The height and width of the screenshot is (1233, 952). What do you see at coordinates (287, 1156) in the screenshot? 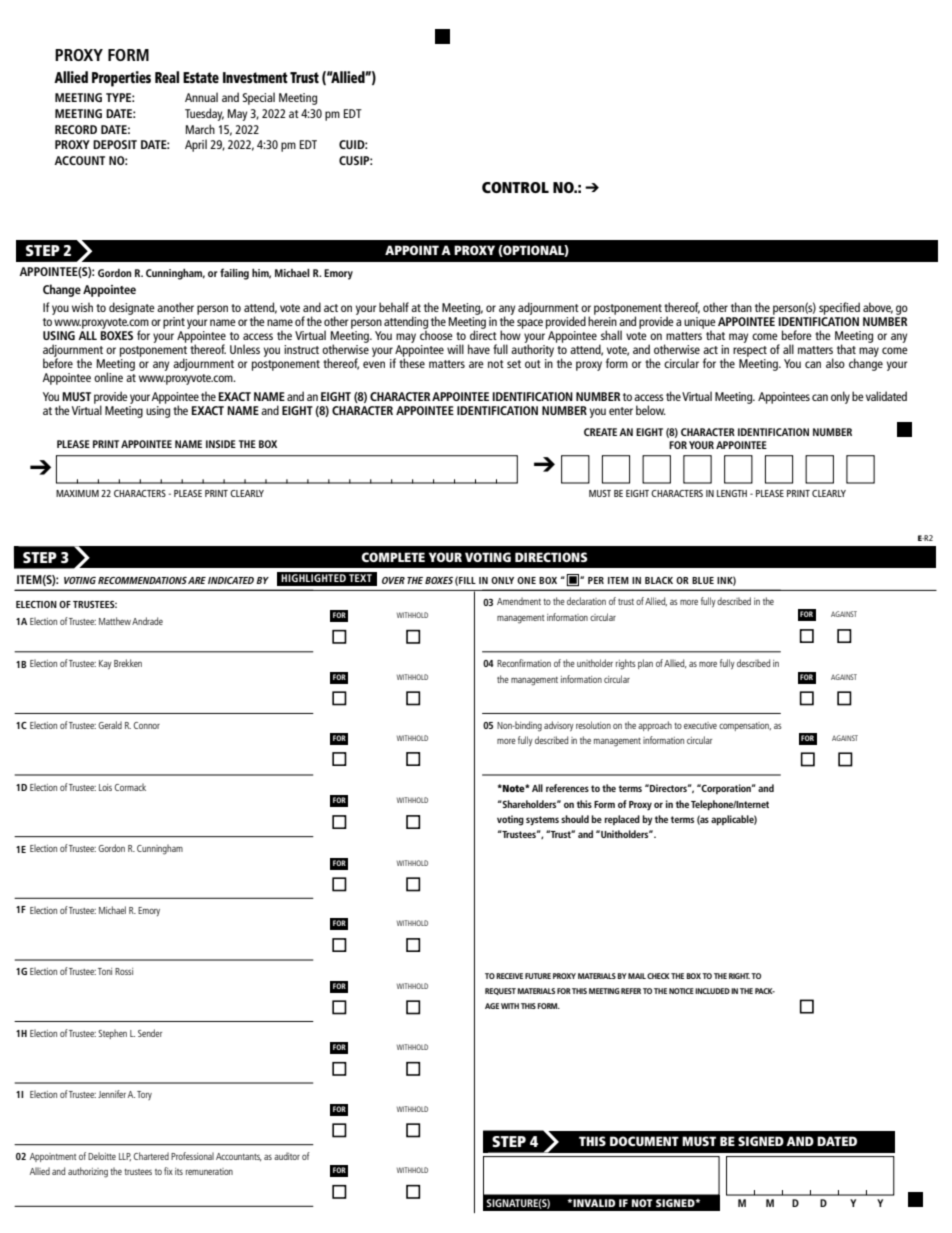
I see `auditor` at bounding box center [287, 1156].
